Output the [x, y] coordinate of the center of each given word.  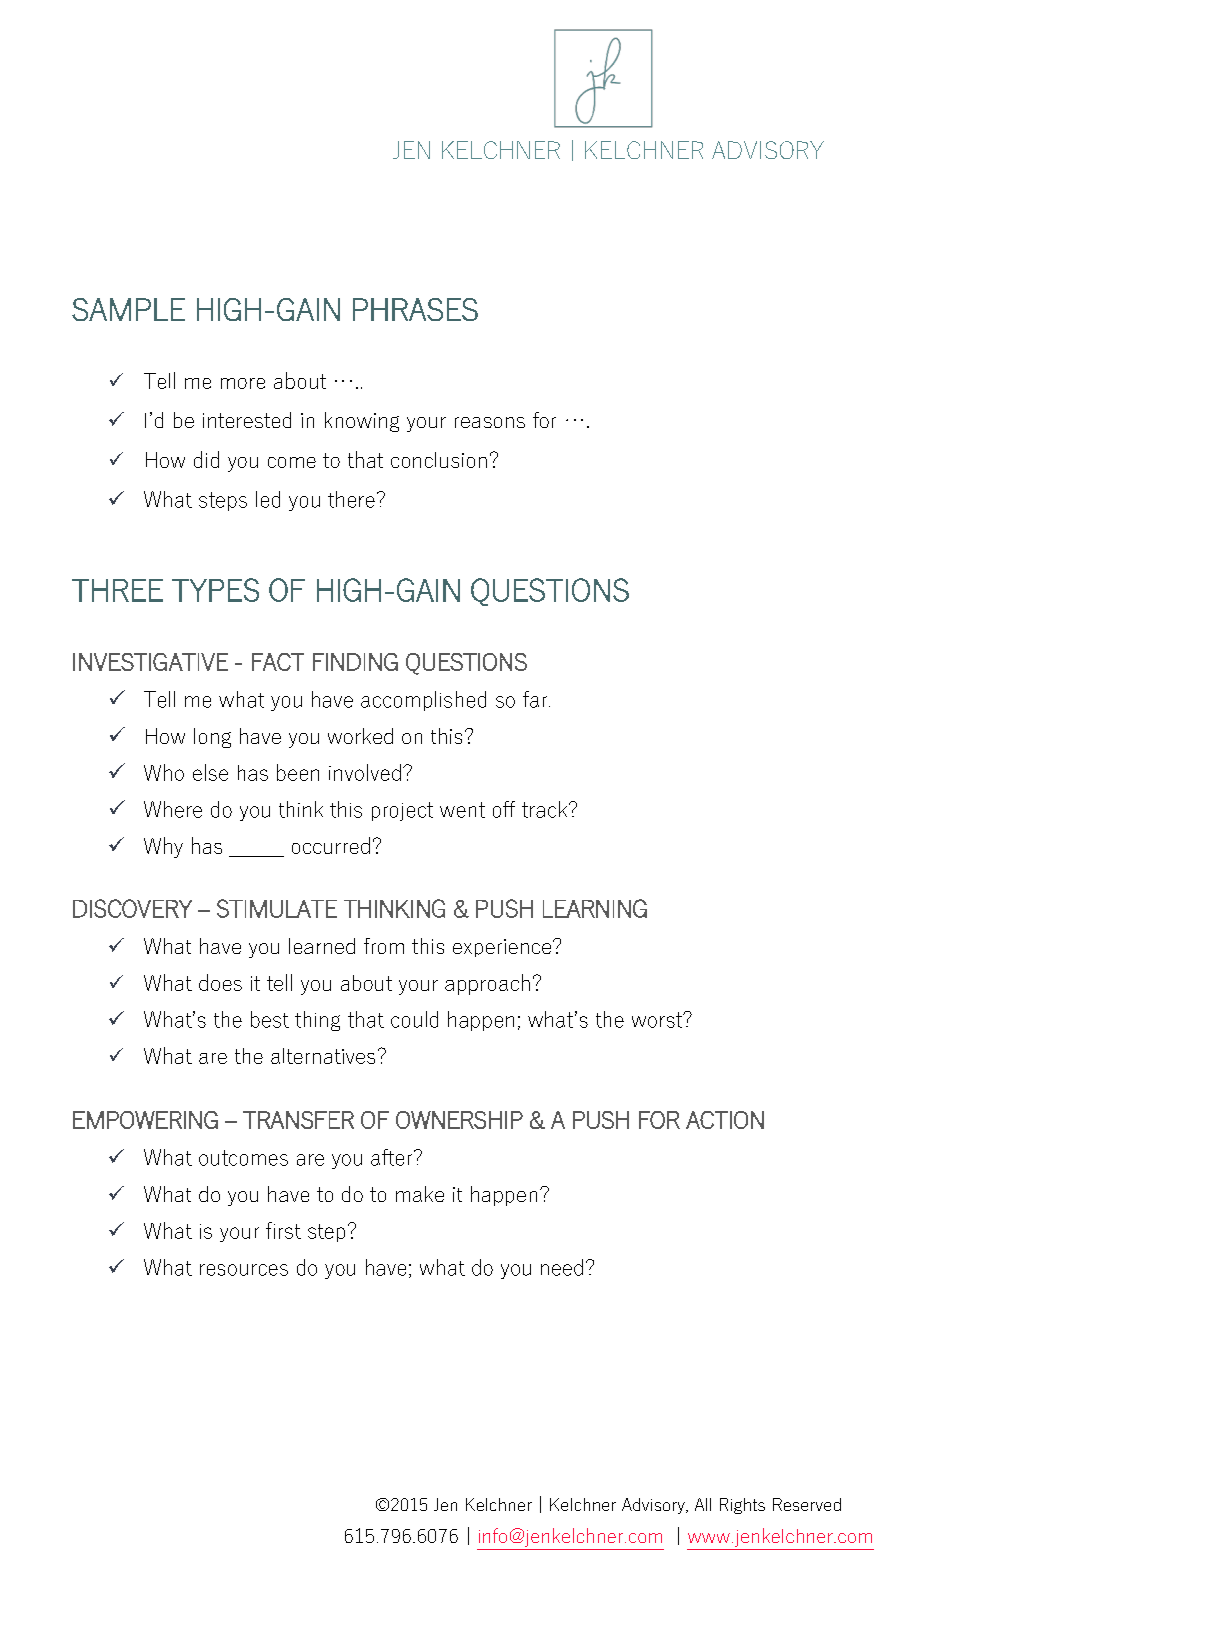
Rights [742, 1506]
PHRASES [415, 309]
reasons [490, 422]
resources [244, 1270]
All [703, 1504]
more [243, 383]
